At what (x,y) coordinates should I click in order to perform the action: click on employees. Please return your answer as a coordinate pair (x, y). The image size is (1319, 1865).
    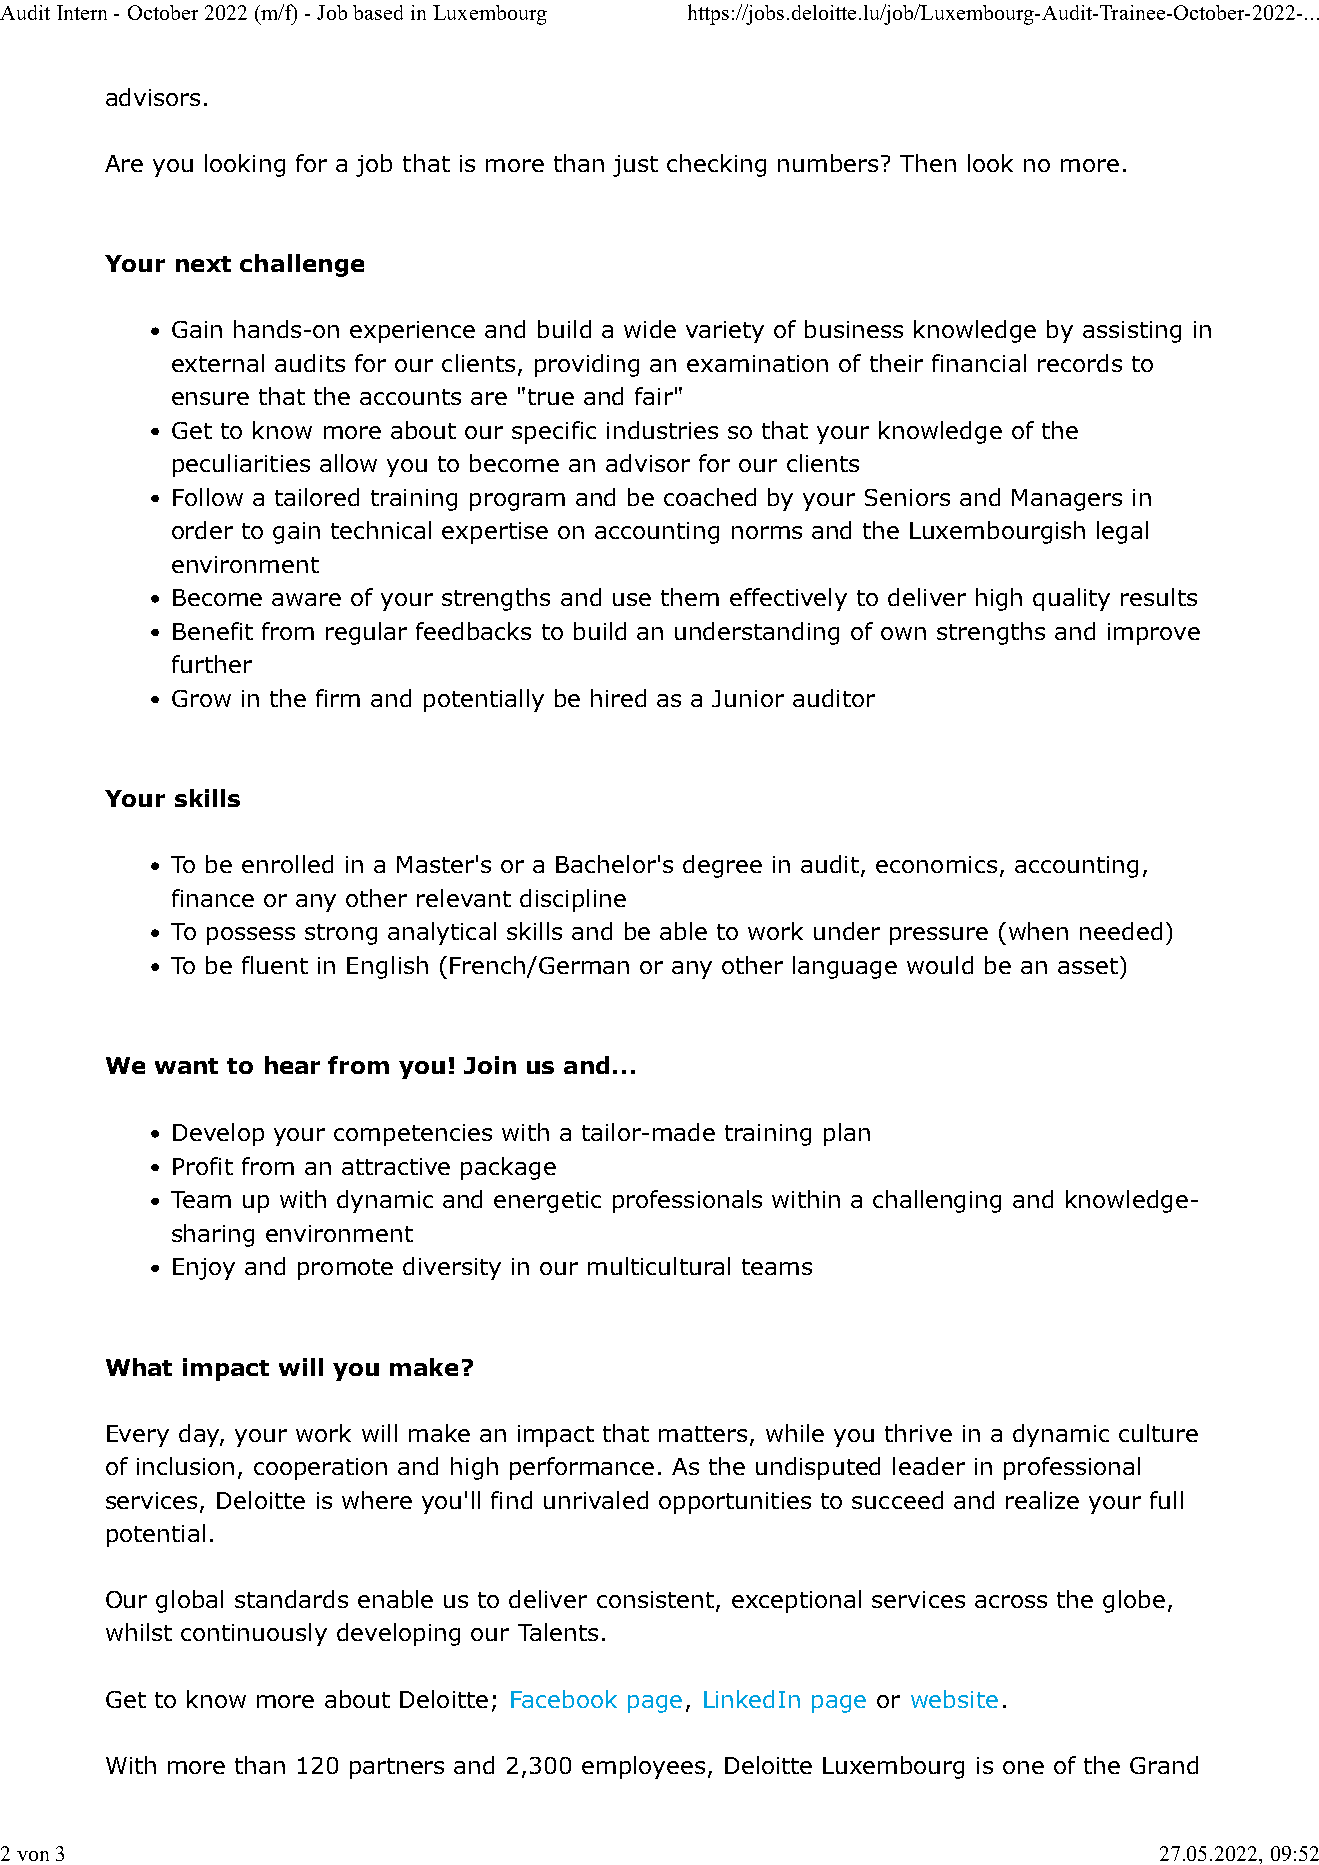
    Looking at the image, I should click on (643, 1767).
